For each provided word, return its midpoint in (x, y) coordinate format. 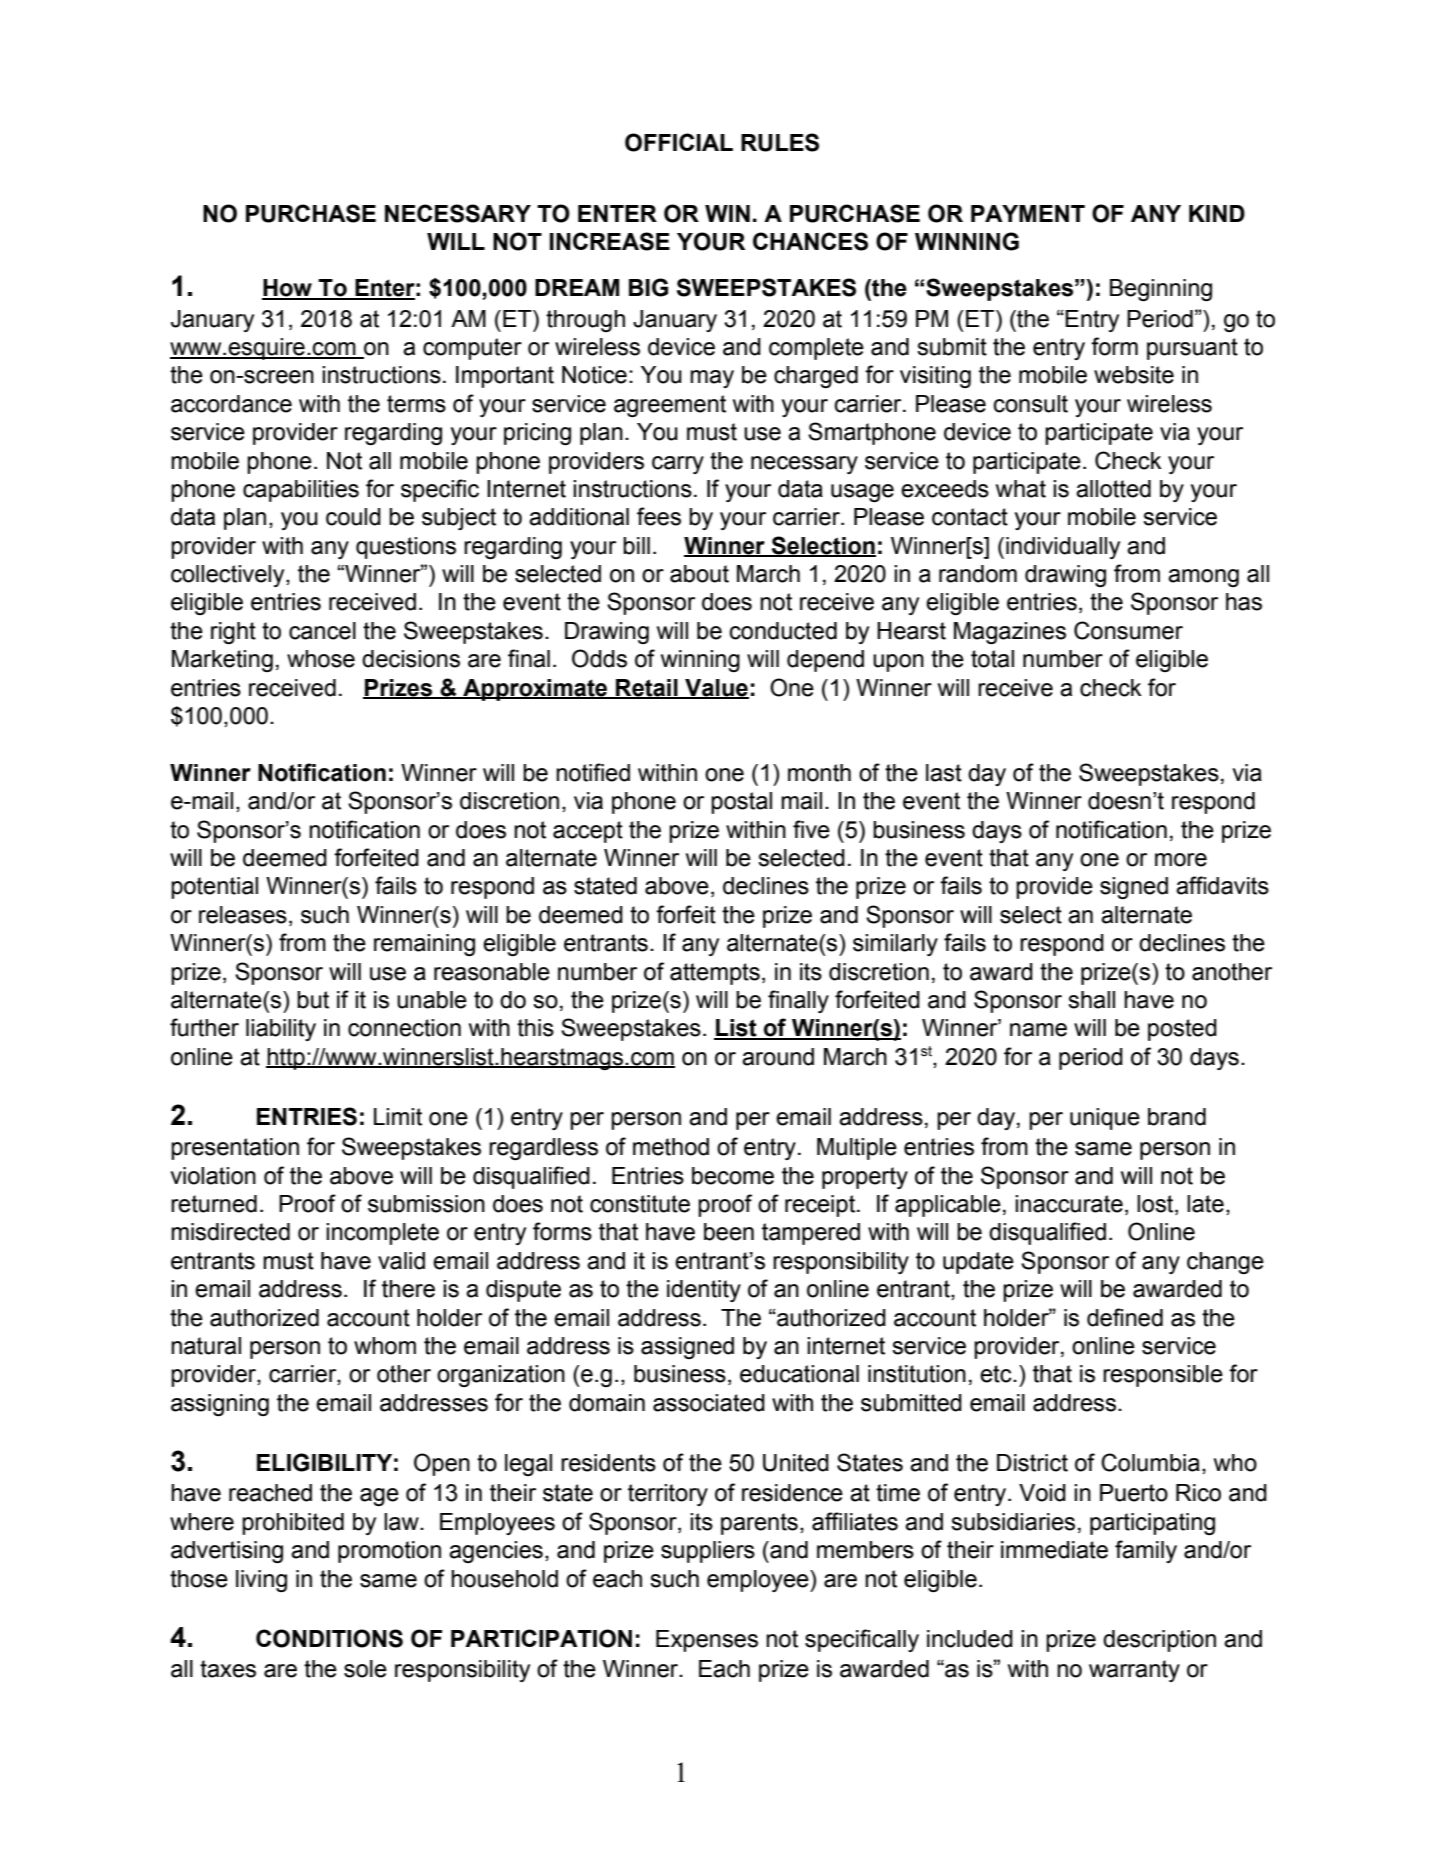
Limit (398, 1117)
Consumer (1128, 630)
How (288, 289)
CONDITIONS (329, 1638)
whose (321, 659)
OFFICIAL (679, 142)
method (671, 1147)
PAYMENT (1028, 213)
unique (1105, 1119)
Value (716, 688)
